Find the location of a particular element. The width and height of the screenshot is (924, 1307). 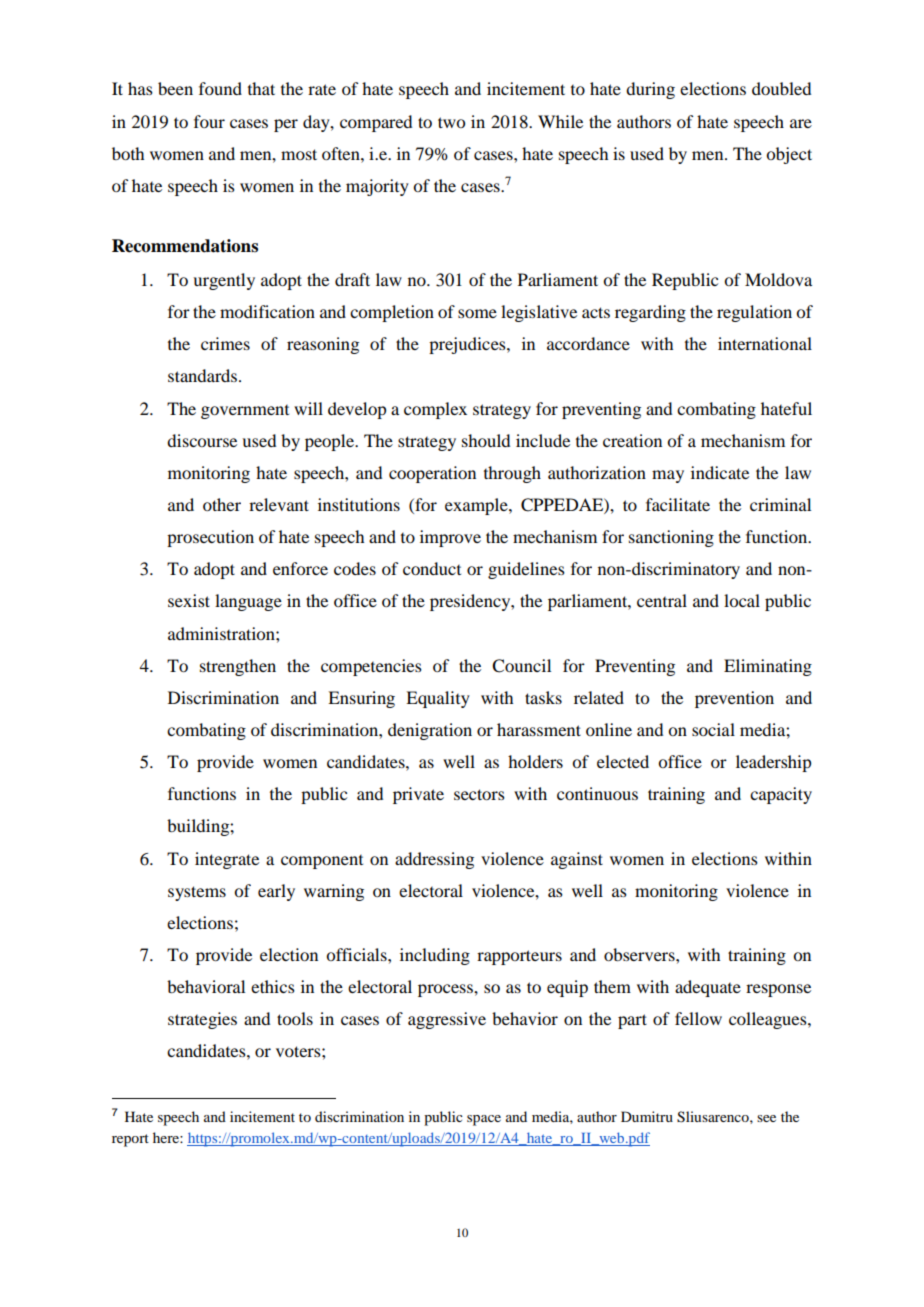

facilitate is located at coordinates (678, 504).
